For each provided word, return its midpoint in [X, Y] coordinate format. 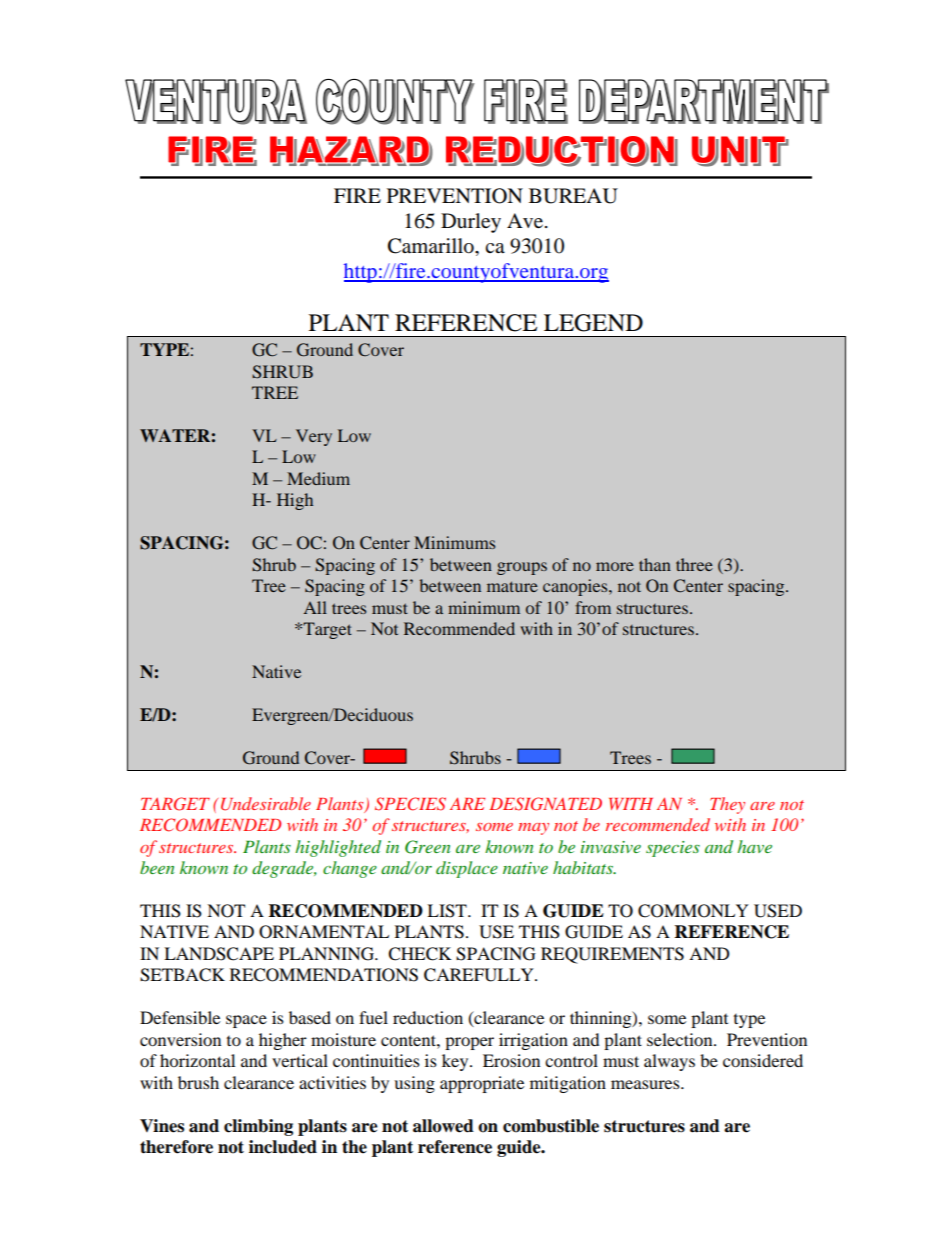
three [694, 564]
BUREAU [573, 196]
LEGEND [593, 323]
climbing [258, 1127]
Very [314, 437]
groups [522, 568]
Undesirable [266, 804]
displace [467, 869]
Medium [318, 478]
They [727, 805]
